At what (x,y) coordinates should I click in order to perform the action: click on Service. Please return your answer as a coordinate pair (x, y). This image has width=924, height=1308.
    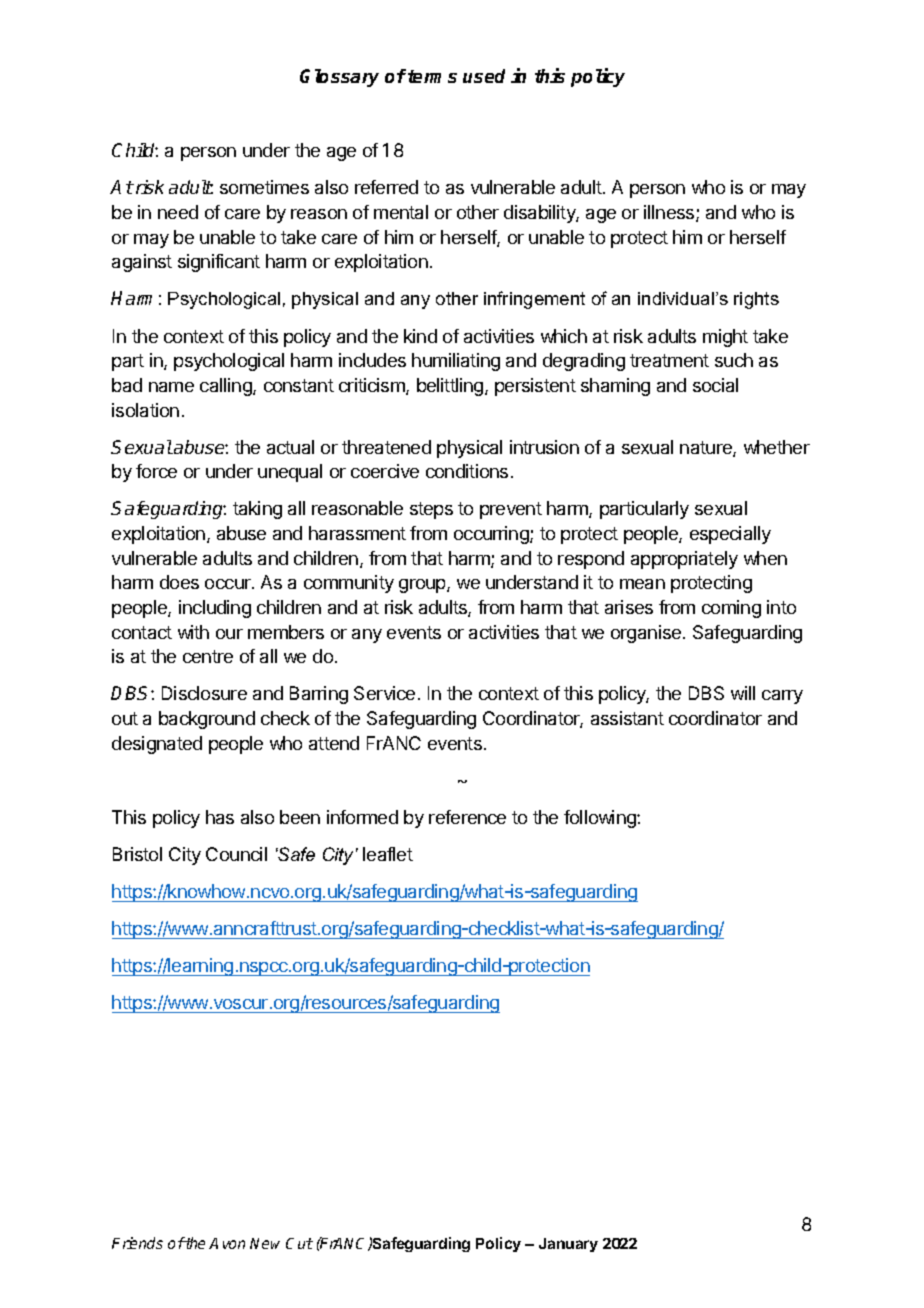
    Looking at the image, I should click on (384, 693).
